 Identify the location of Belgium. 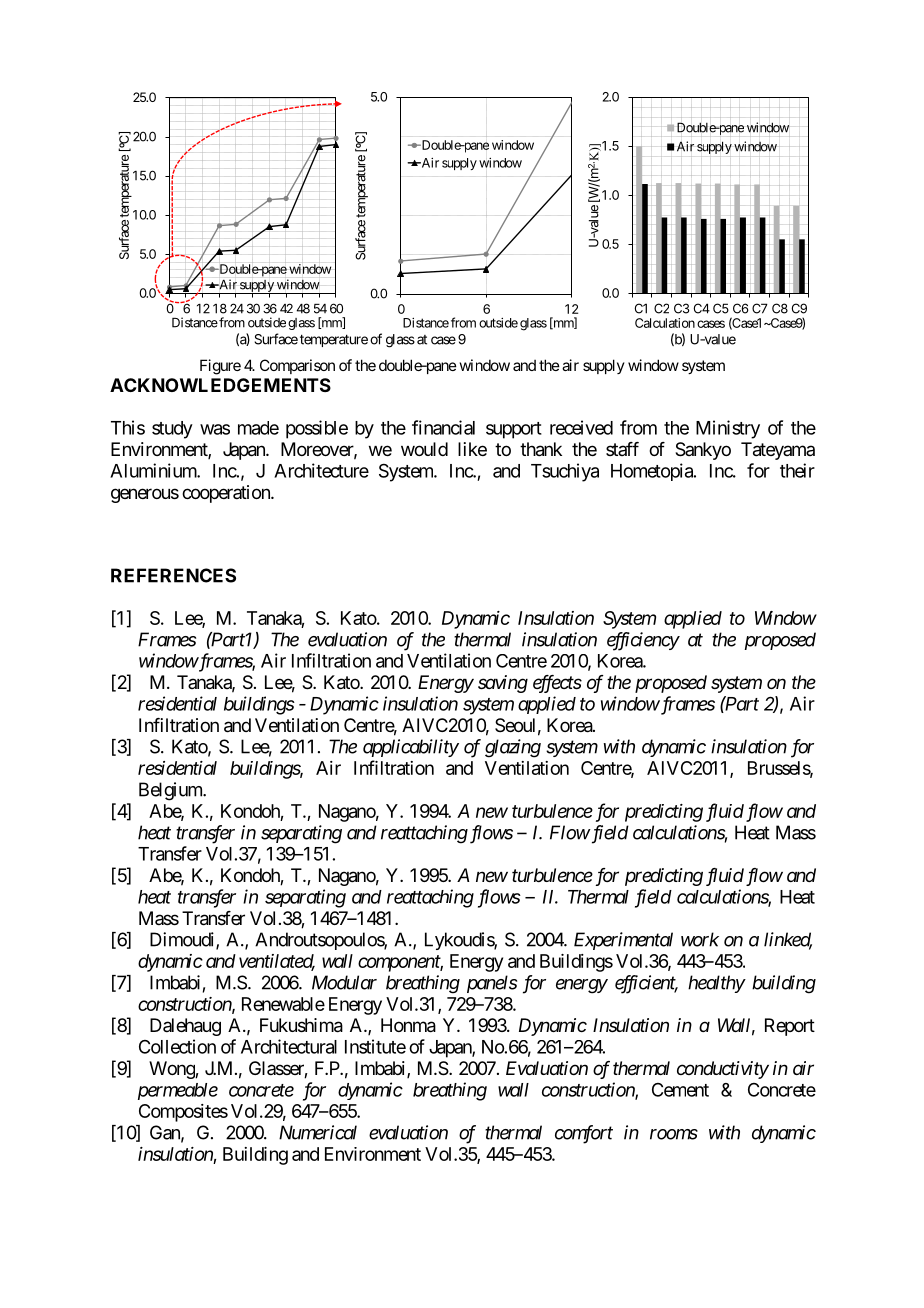
(171, 791).
